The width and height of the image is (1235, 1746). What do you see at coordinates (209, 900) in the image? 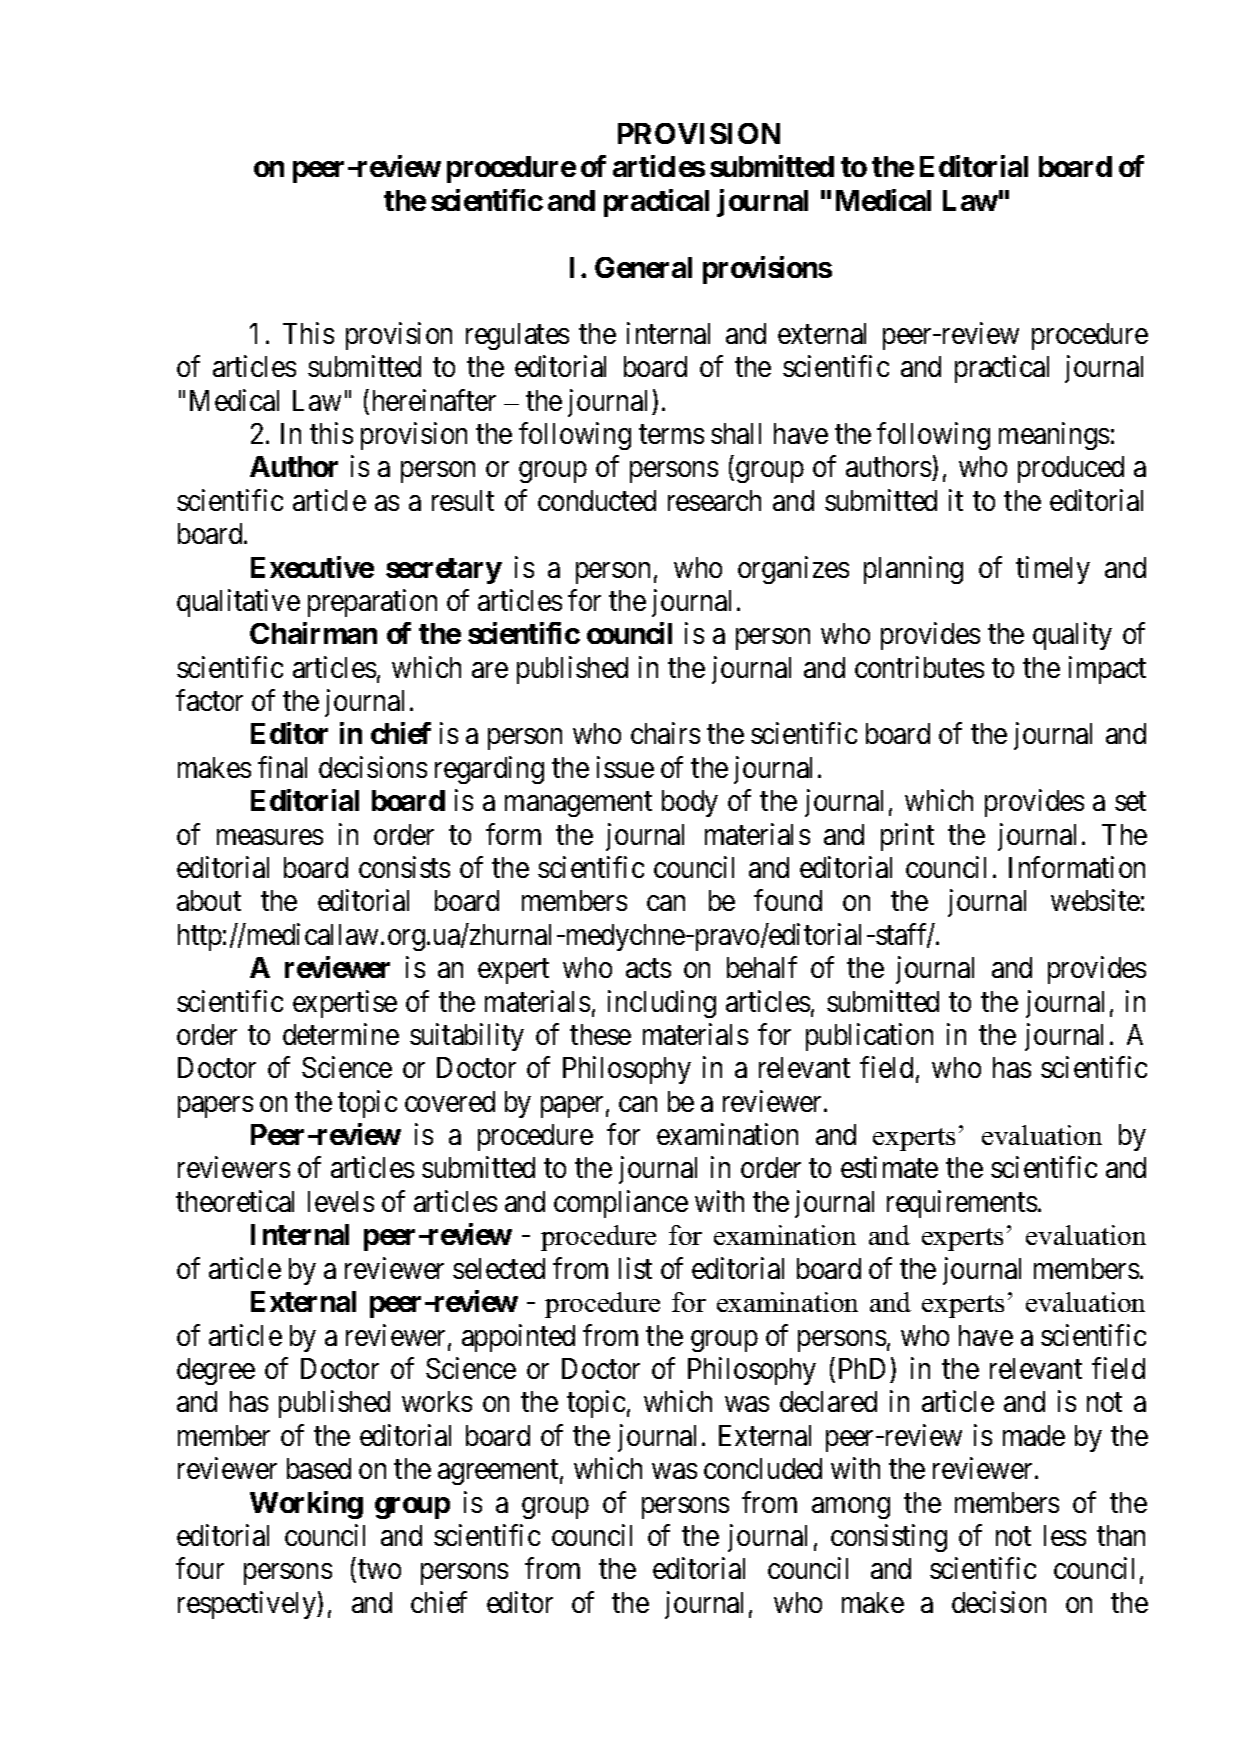
I see `about` at bounding box center [209, 900].
